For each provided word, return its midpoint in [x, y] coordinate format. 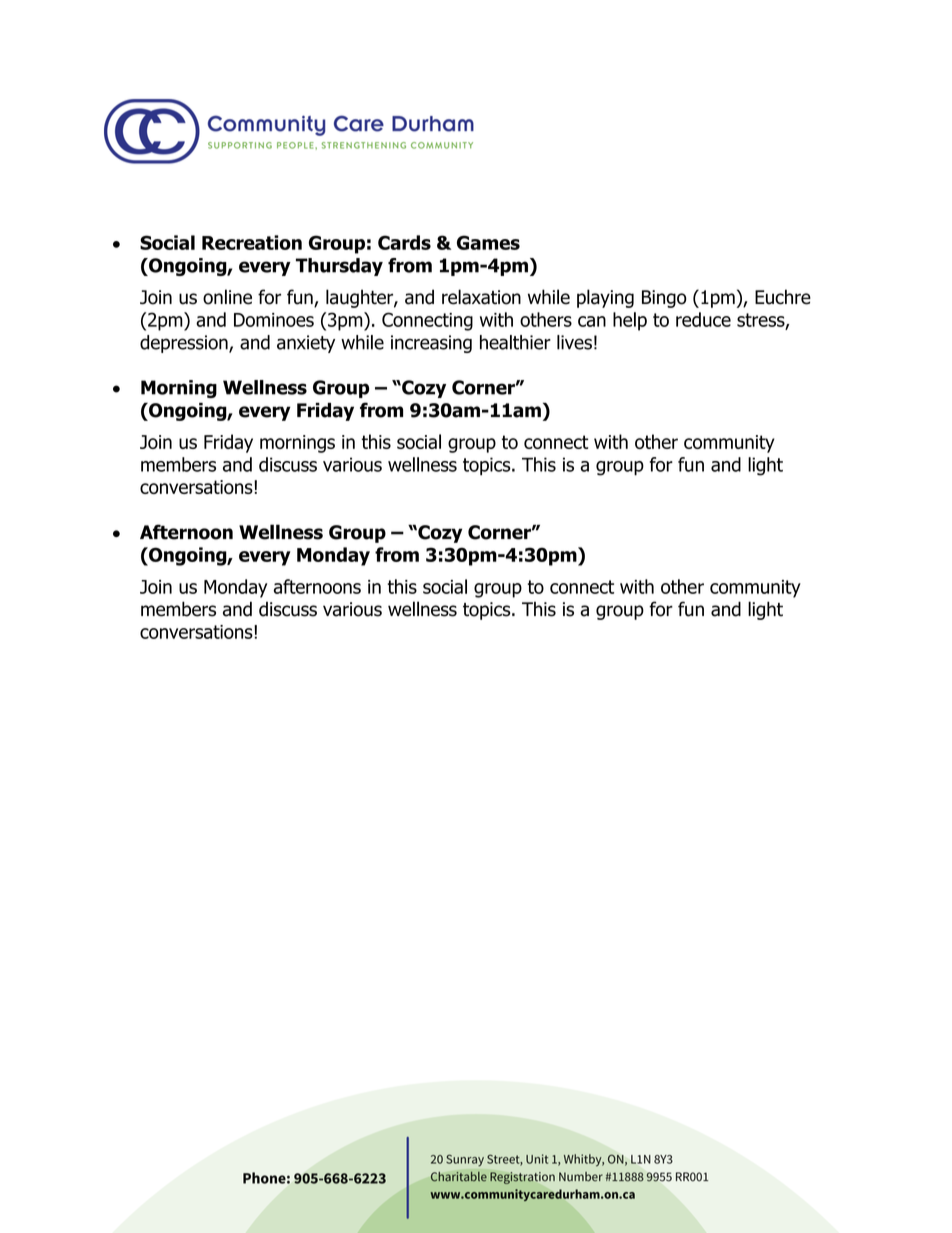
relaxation [481, 297]
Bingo [664, 299]
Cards [404, 242]
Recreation [252, 242]
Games [488, 242]
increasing [431, 344]
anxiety [306, 344]
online [227, 297]
